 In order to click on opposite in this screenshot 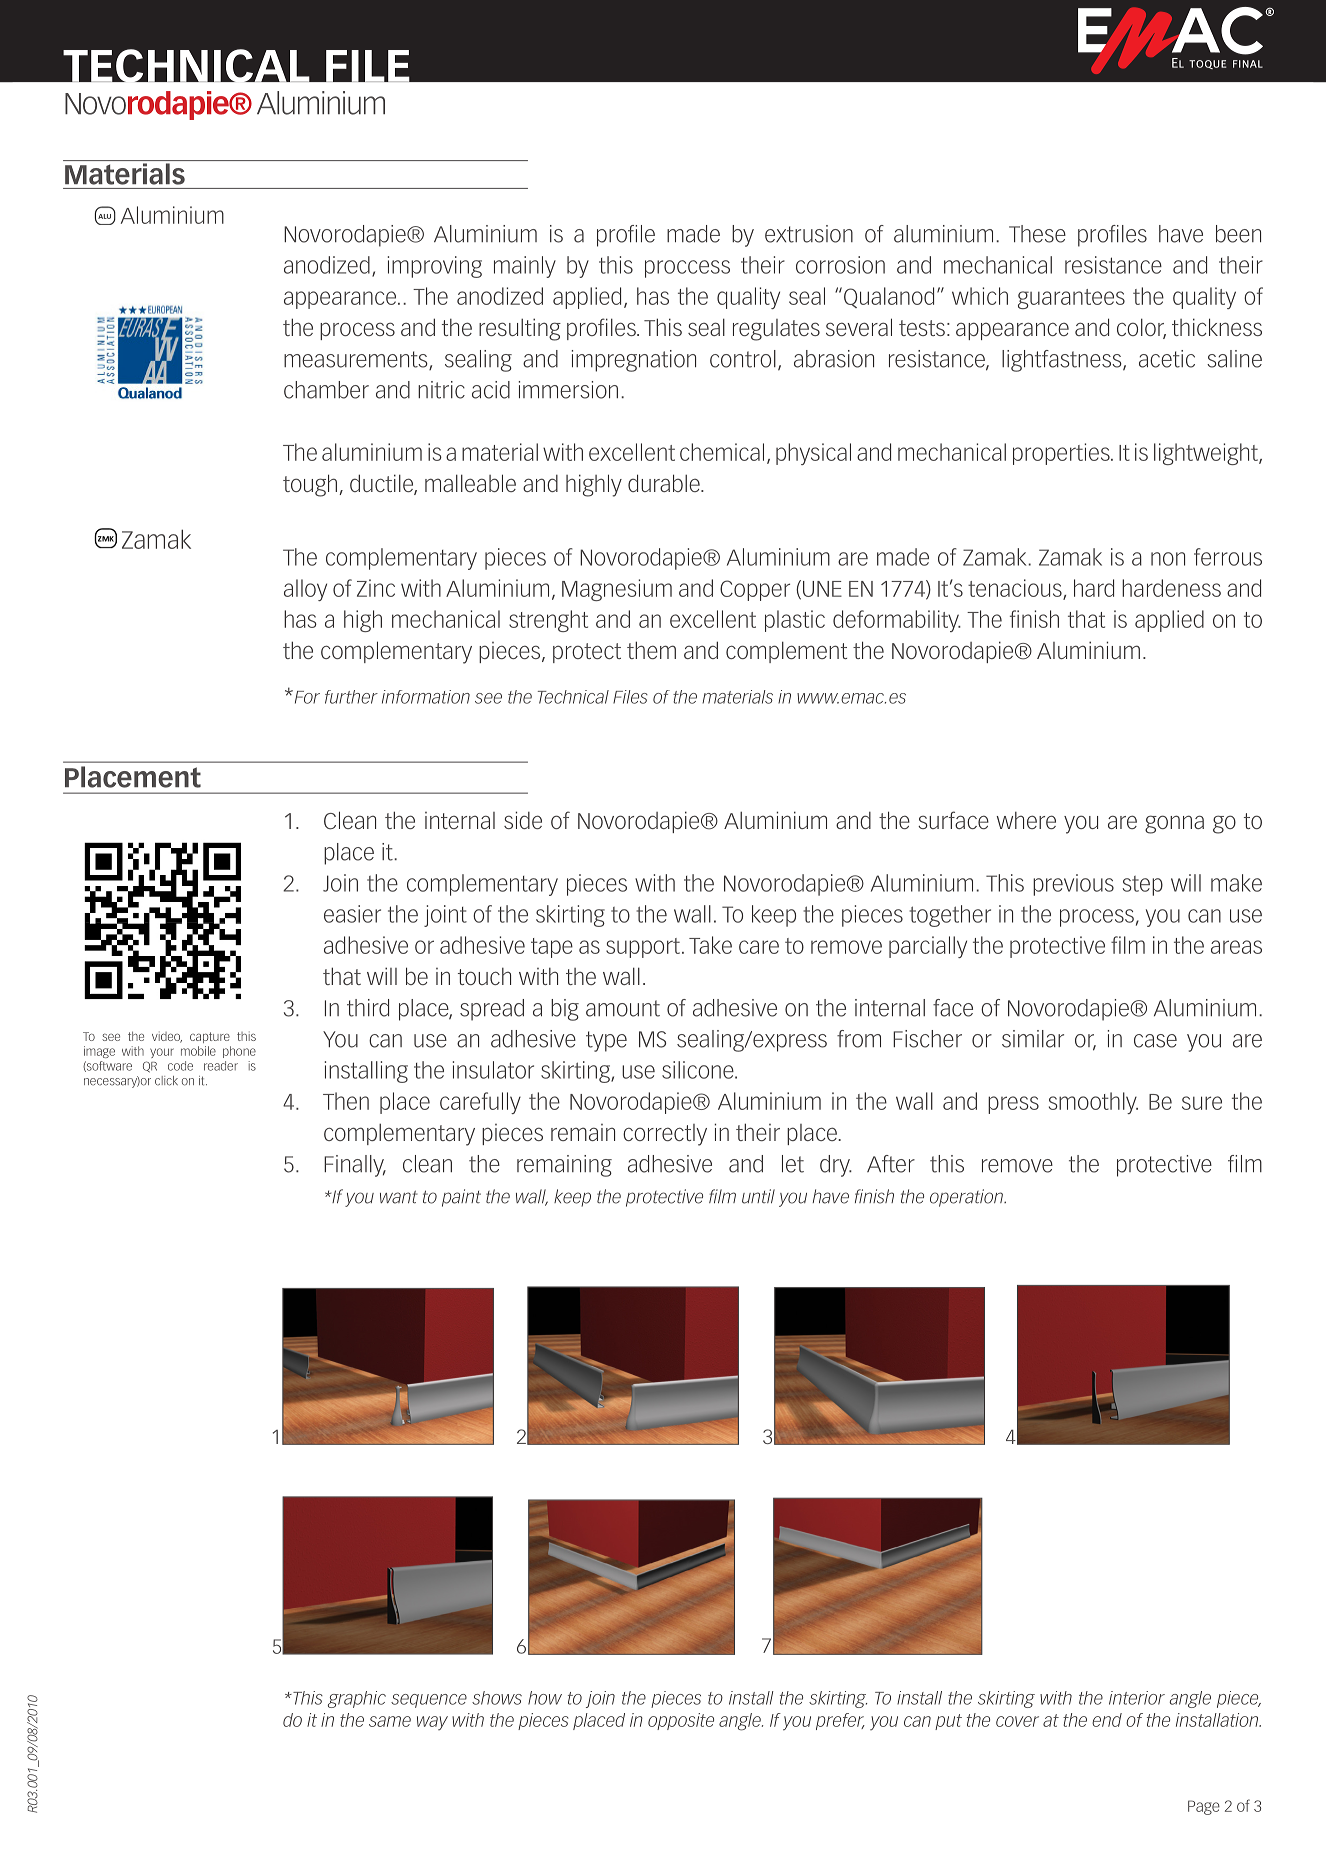, I will do `click(681, 1721)`.
